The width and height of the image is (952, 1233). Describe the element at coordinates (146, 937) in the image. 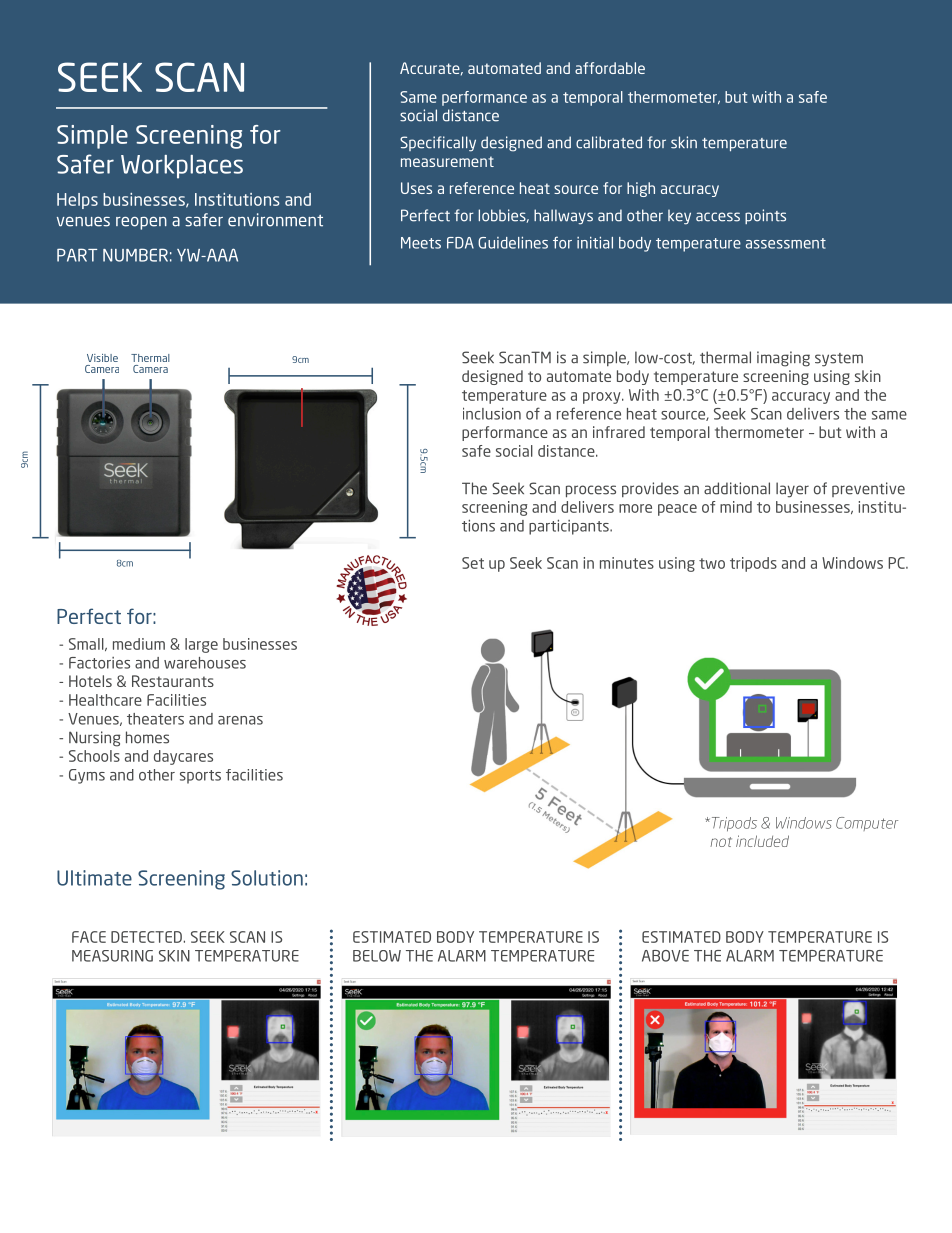

I see `DETECTED` at that location.
